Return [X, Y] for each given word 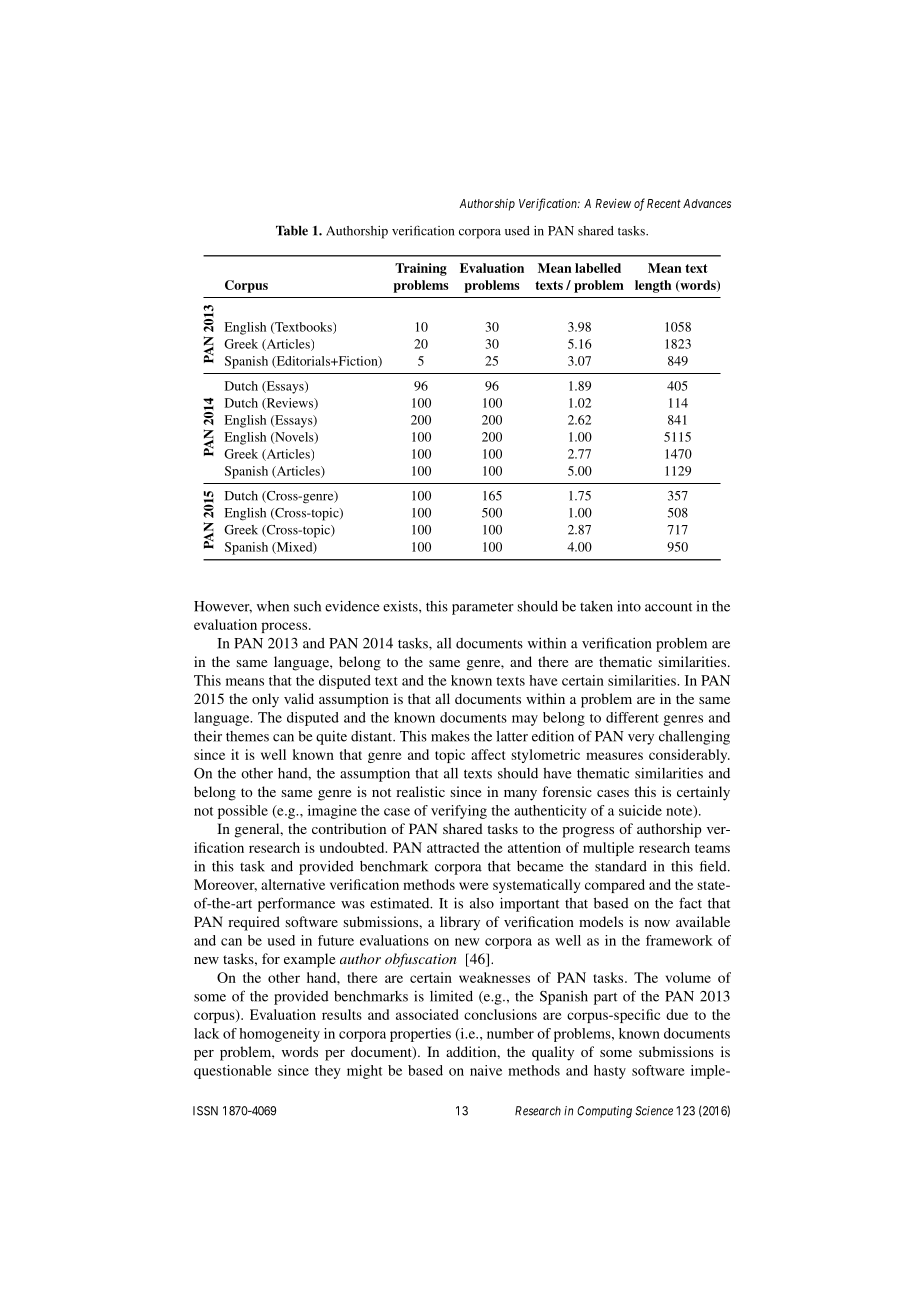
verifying [459, 812]
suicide [640, 810]
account [668, 607]
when [273, 606]
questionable [233, 1072]
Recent [664, 203]
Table [292, 231]
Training [421, 269]
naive [486, 1070]
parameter [483, 608]
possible [243, 812]
